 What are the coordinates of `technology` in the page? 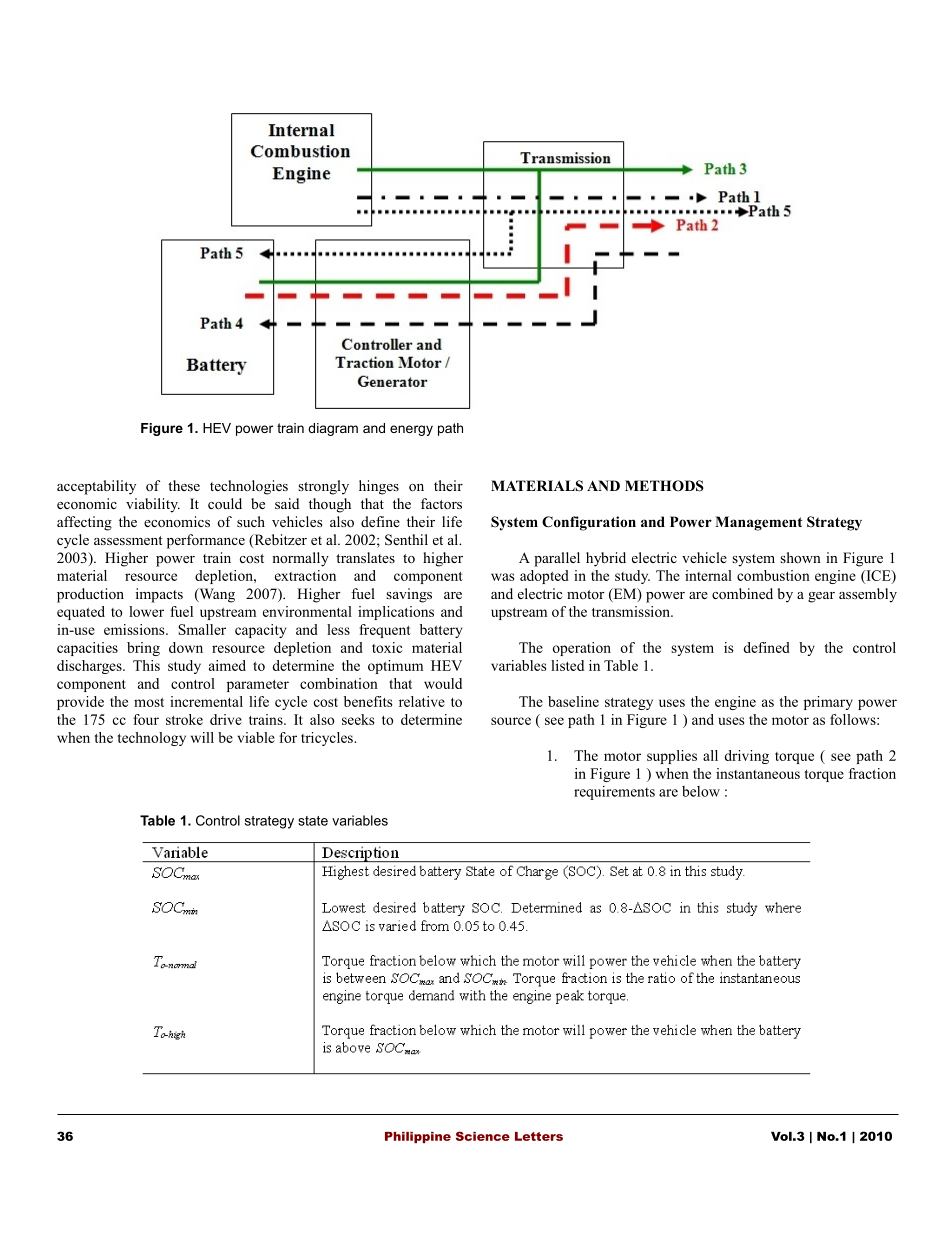 It's located at (152, 739).
